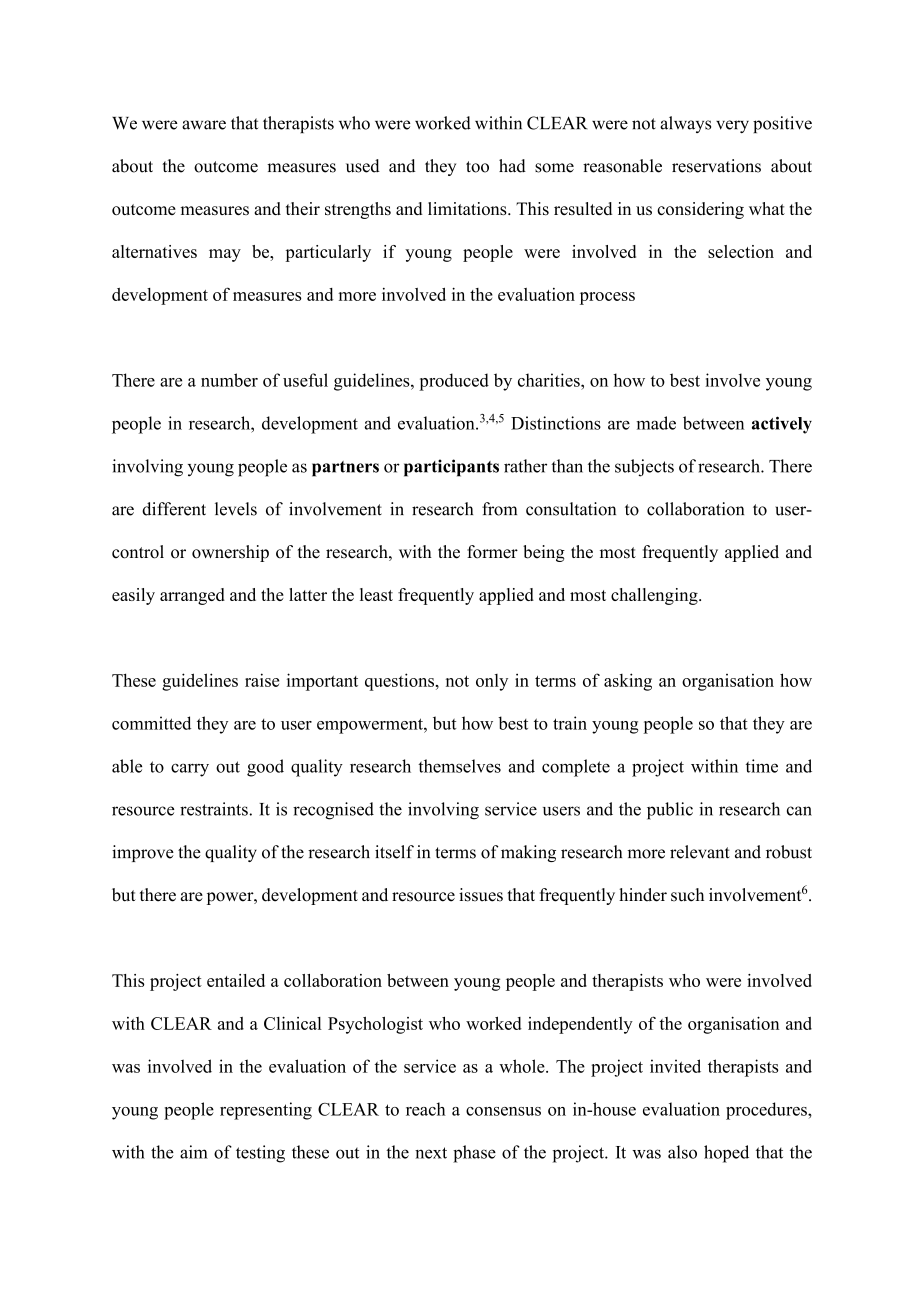 The width and height of the document is (924, 1308). What do you see at coordinates (459, 766) in the document?
I see `themselves` at bounding box center [459, 766].
